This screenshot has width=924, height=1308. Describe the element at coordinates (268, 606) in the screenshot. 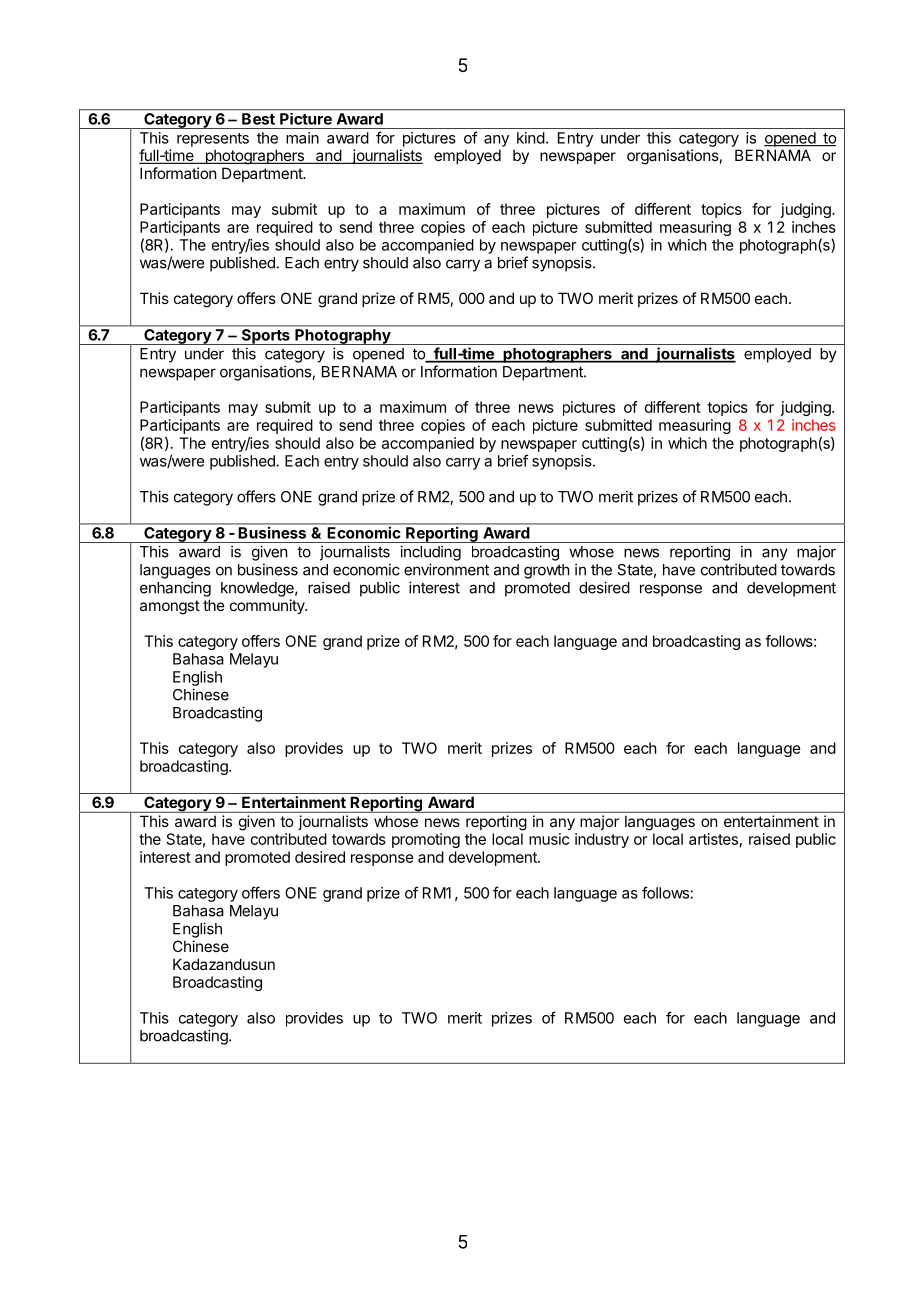

I see `community` at that location.
